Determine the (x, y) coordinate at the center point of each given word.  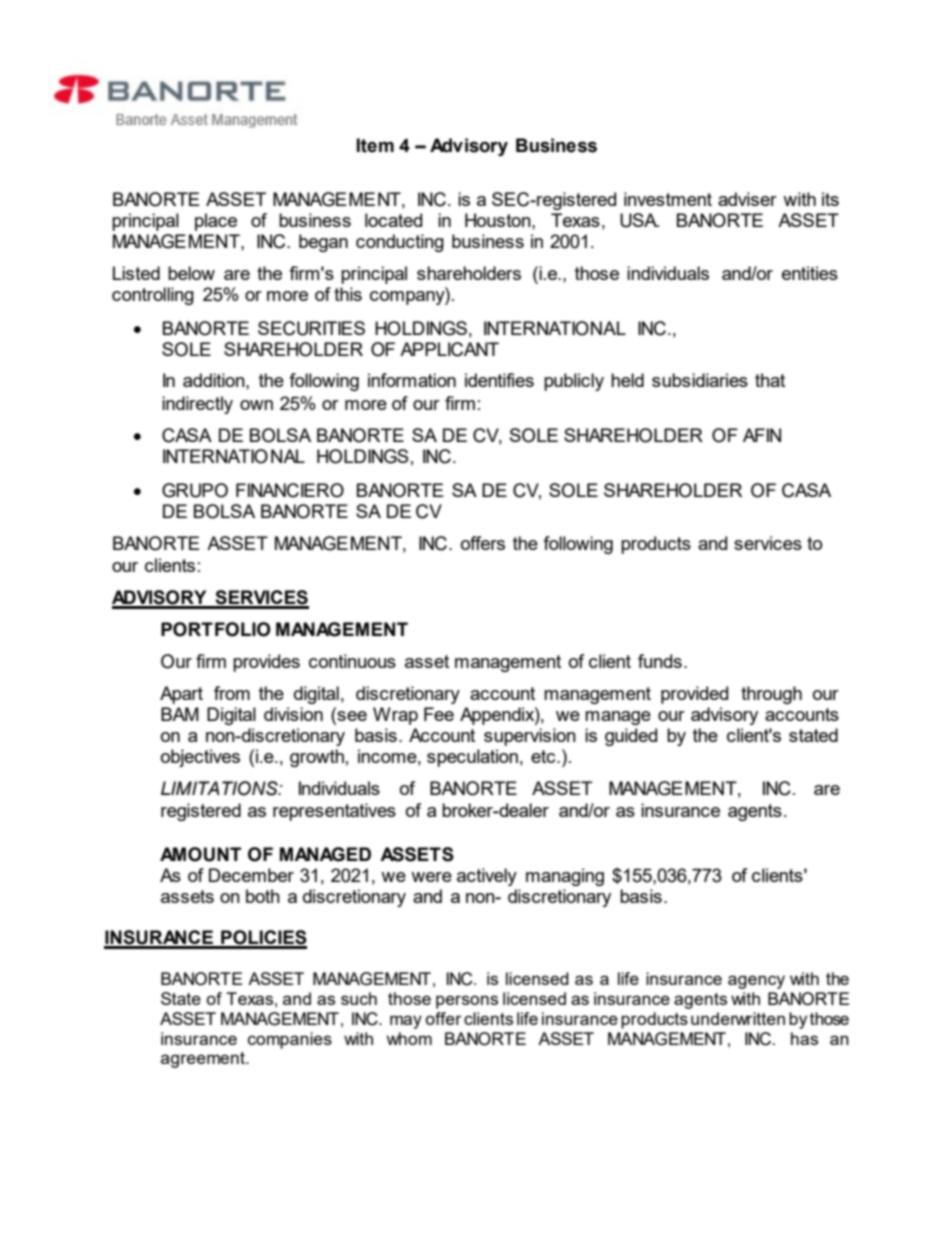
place (216, 222)
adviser (747, 199)
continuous (352, 661)
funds (660, 661)
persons (467, 1002)
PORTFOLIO (216, 629)
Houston (499, 220)
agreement (204, 1060)
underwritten (738, 1018)
